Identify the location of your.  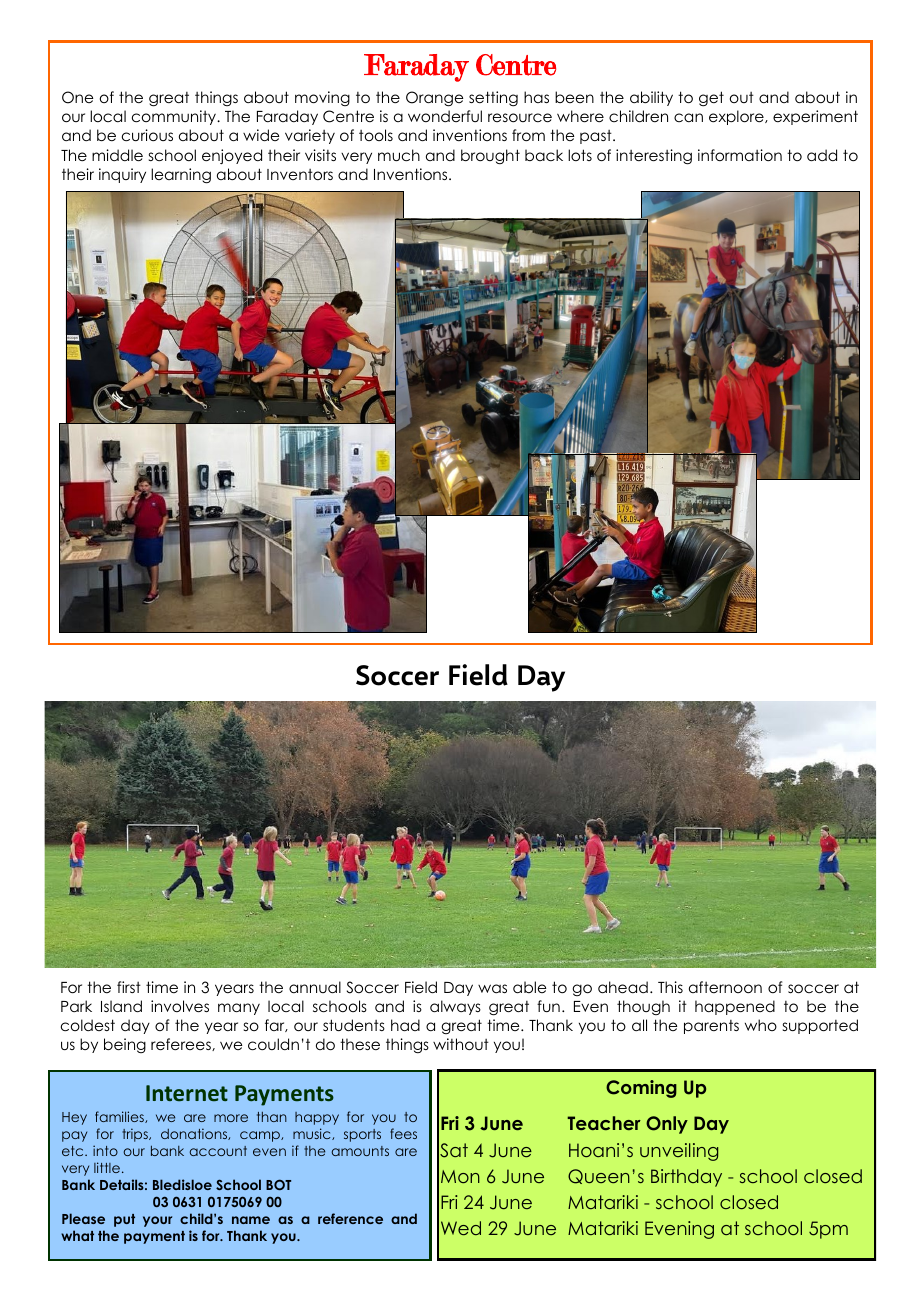
(157, 1221).
